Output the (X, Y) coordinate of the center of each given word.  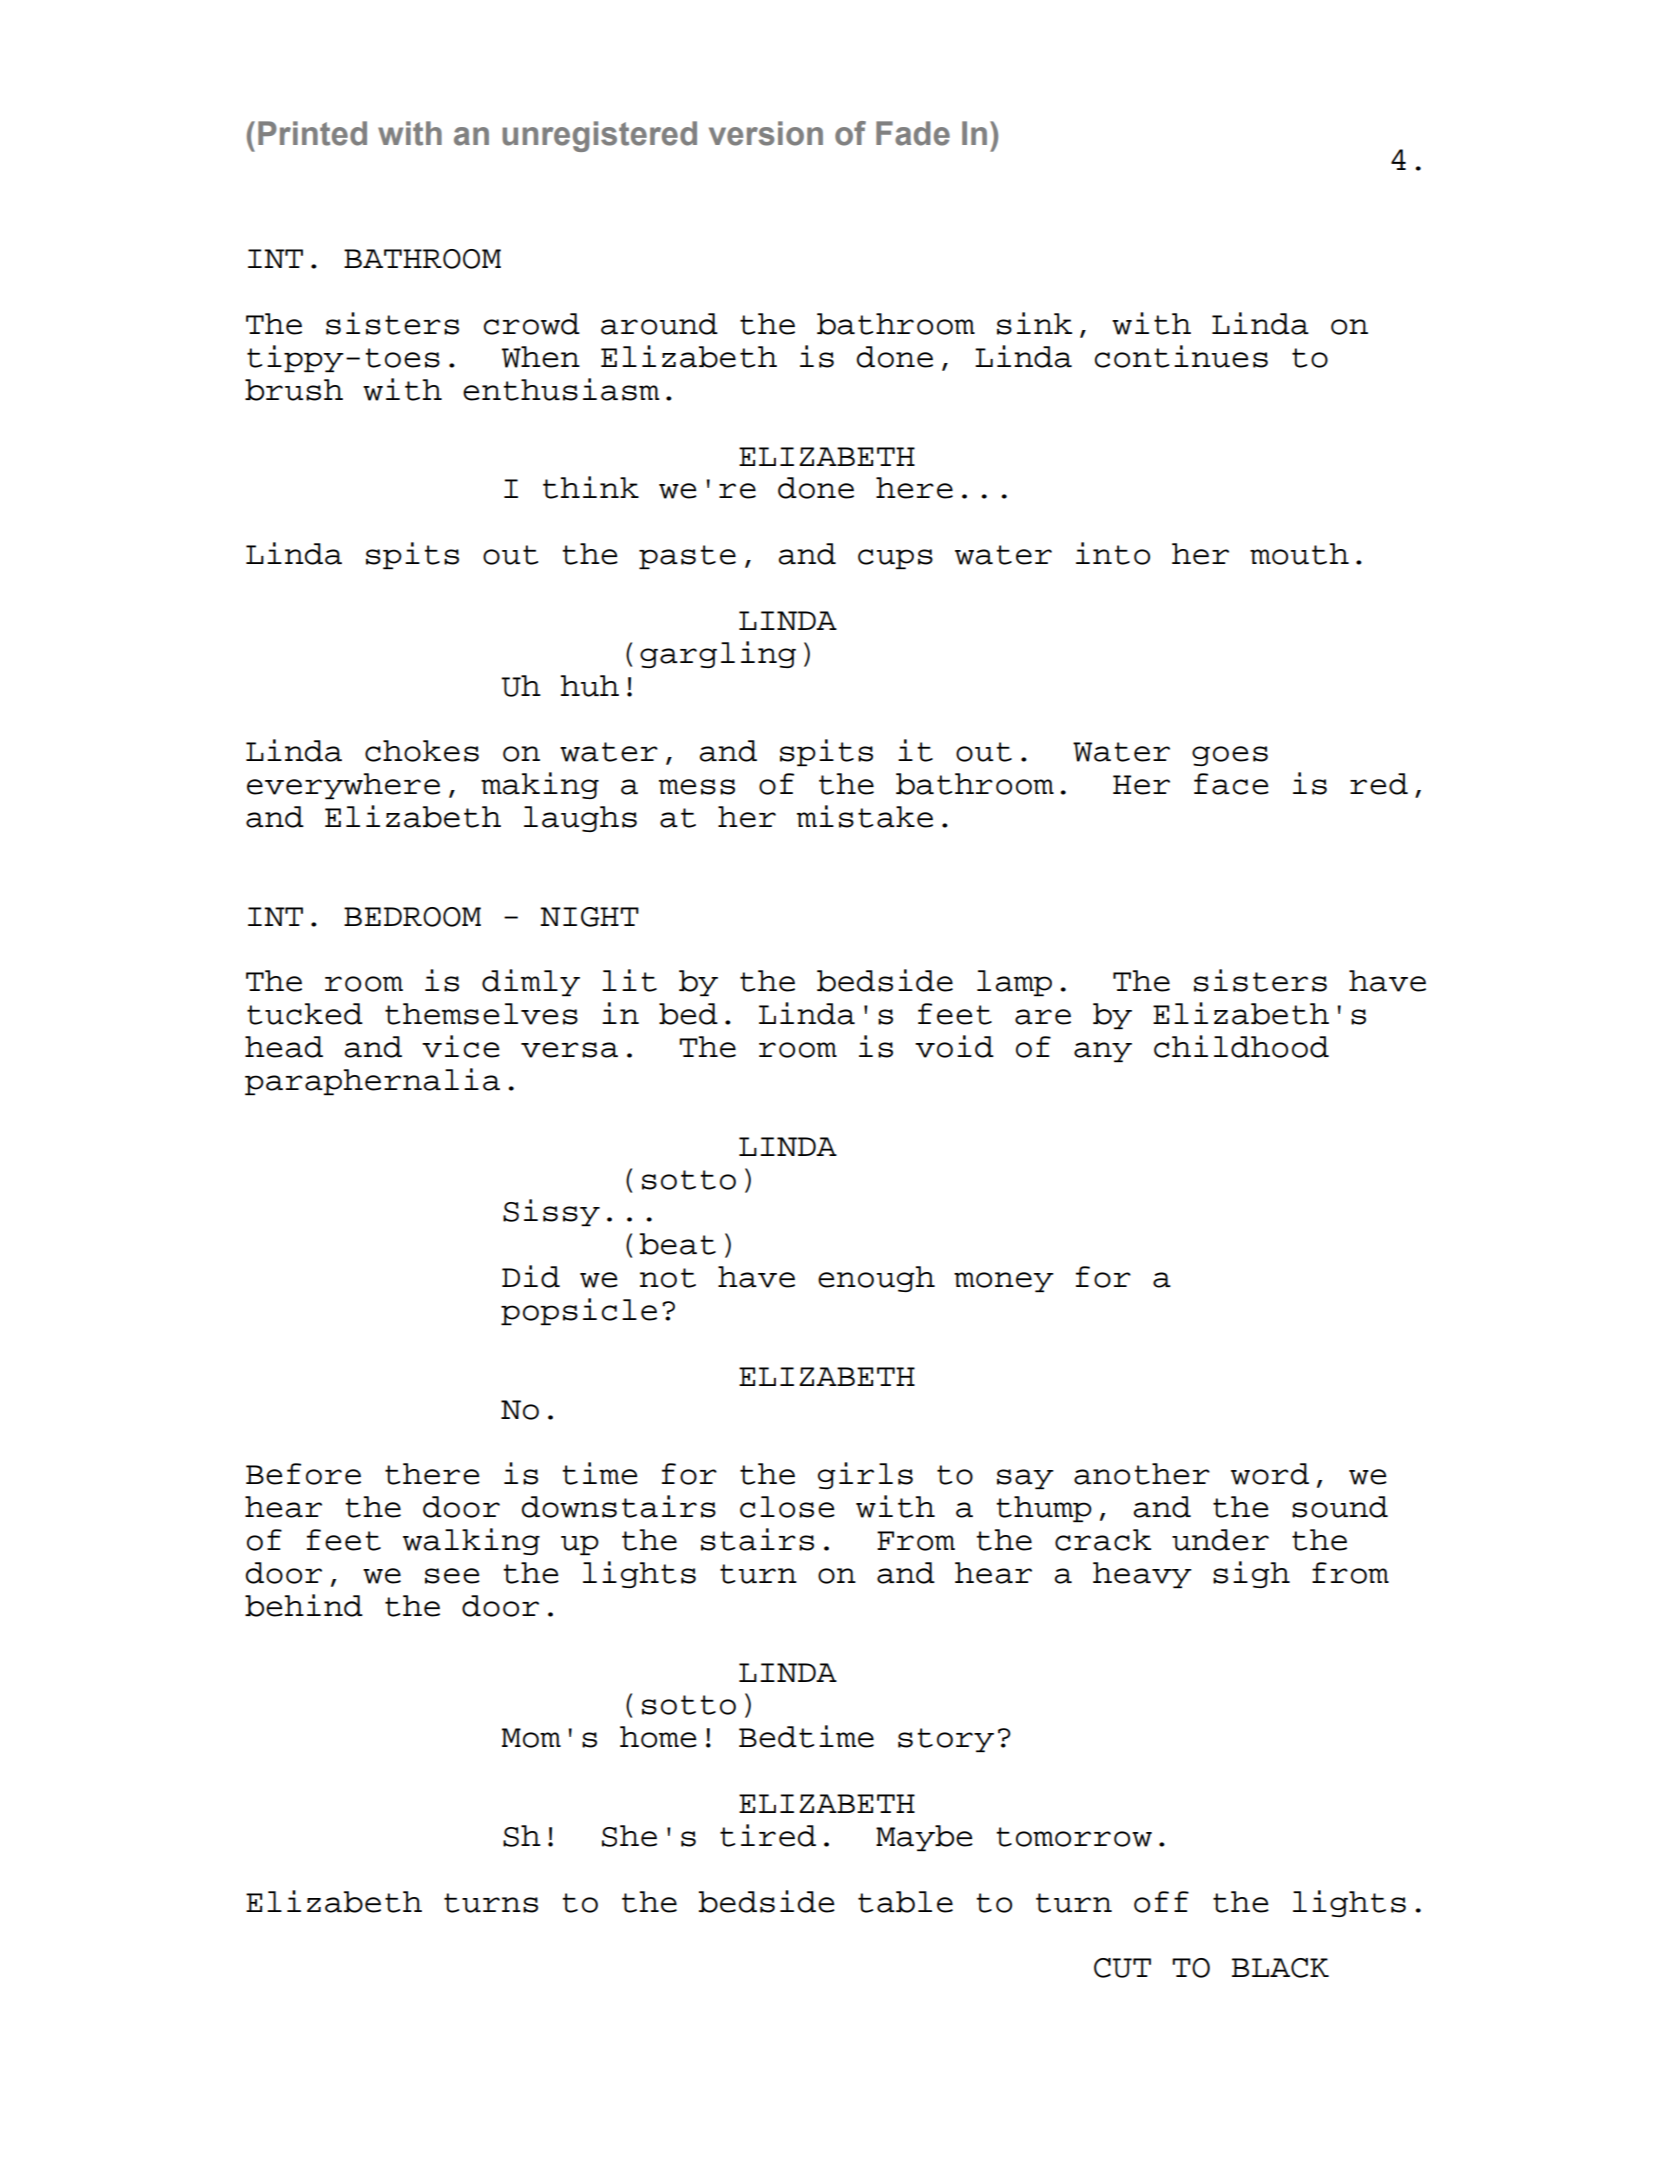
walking (471, 1541)
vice (461, 1046)
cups (895, 559)
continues (1181, 356)
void (954, 1046)
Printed (312, 133)
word (1270, 1474)
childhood (1241, 1046)
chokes (422, 751)
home (658, 1737)
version (766, 133)
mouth (1299, 554)
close (787, 1507)
